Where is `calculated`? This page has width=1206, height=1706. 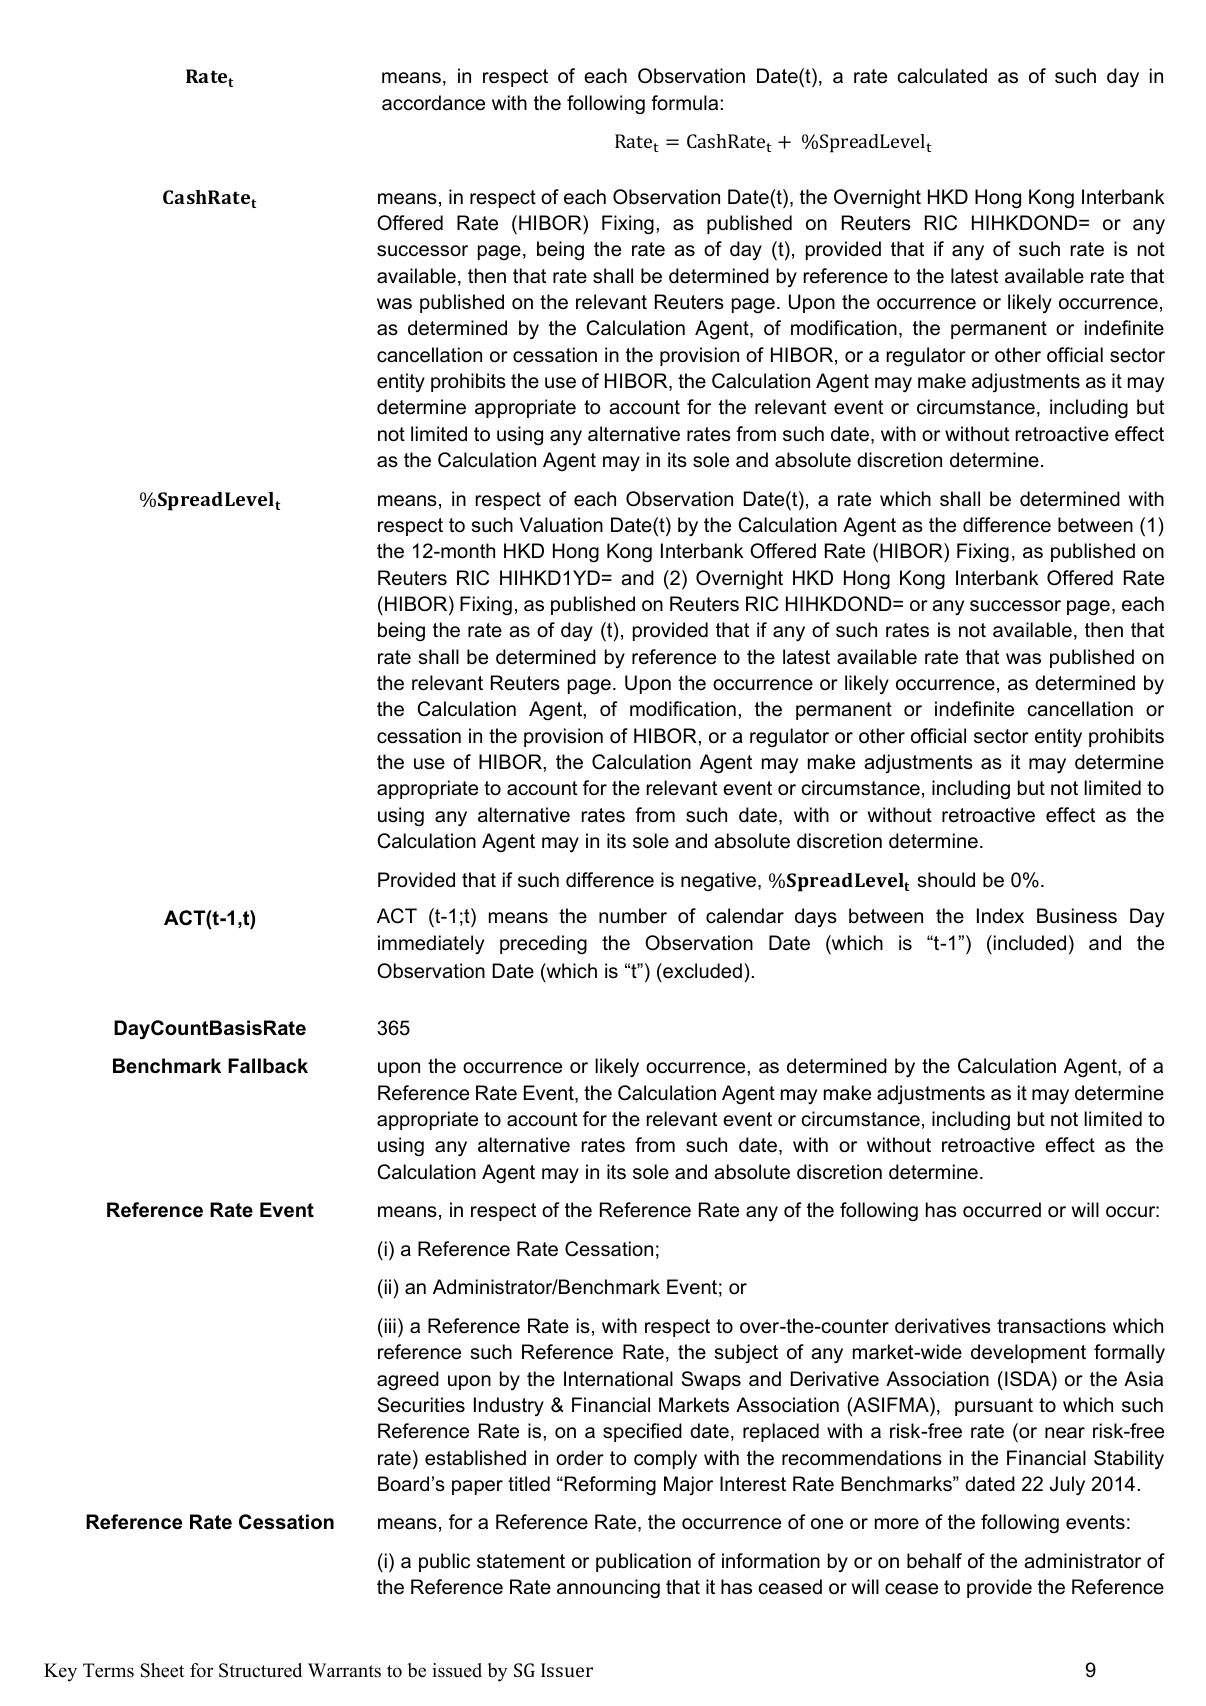 calculated is located at coordinates (942, 76).
